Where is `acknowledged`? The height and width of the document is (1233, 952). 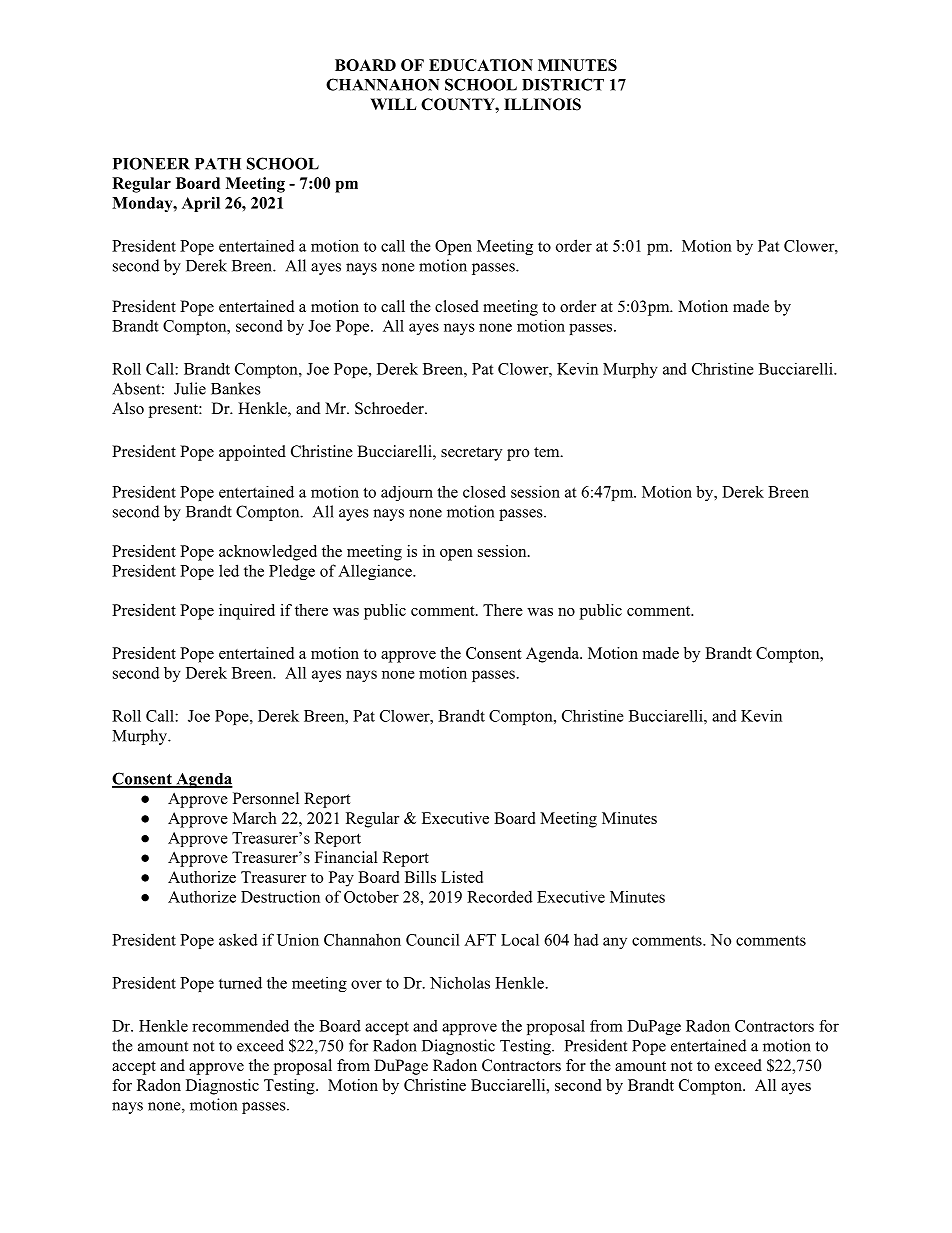
acknowledged is located at coordinates (268, 553).
